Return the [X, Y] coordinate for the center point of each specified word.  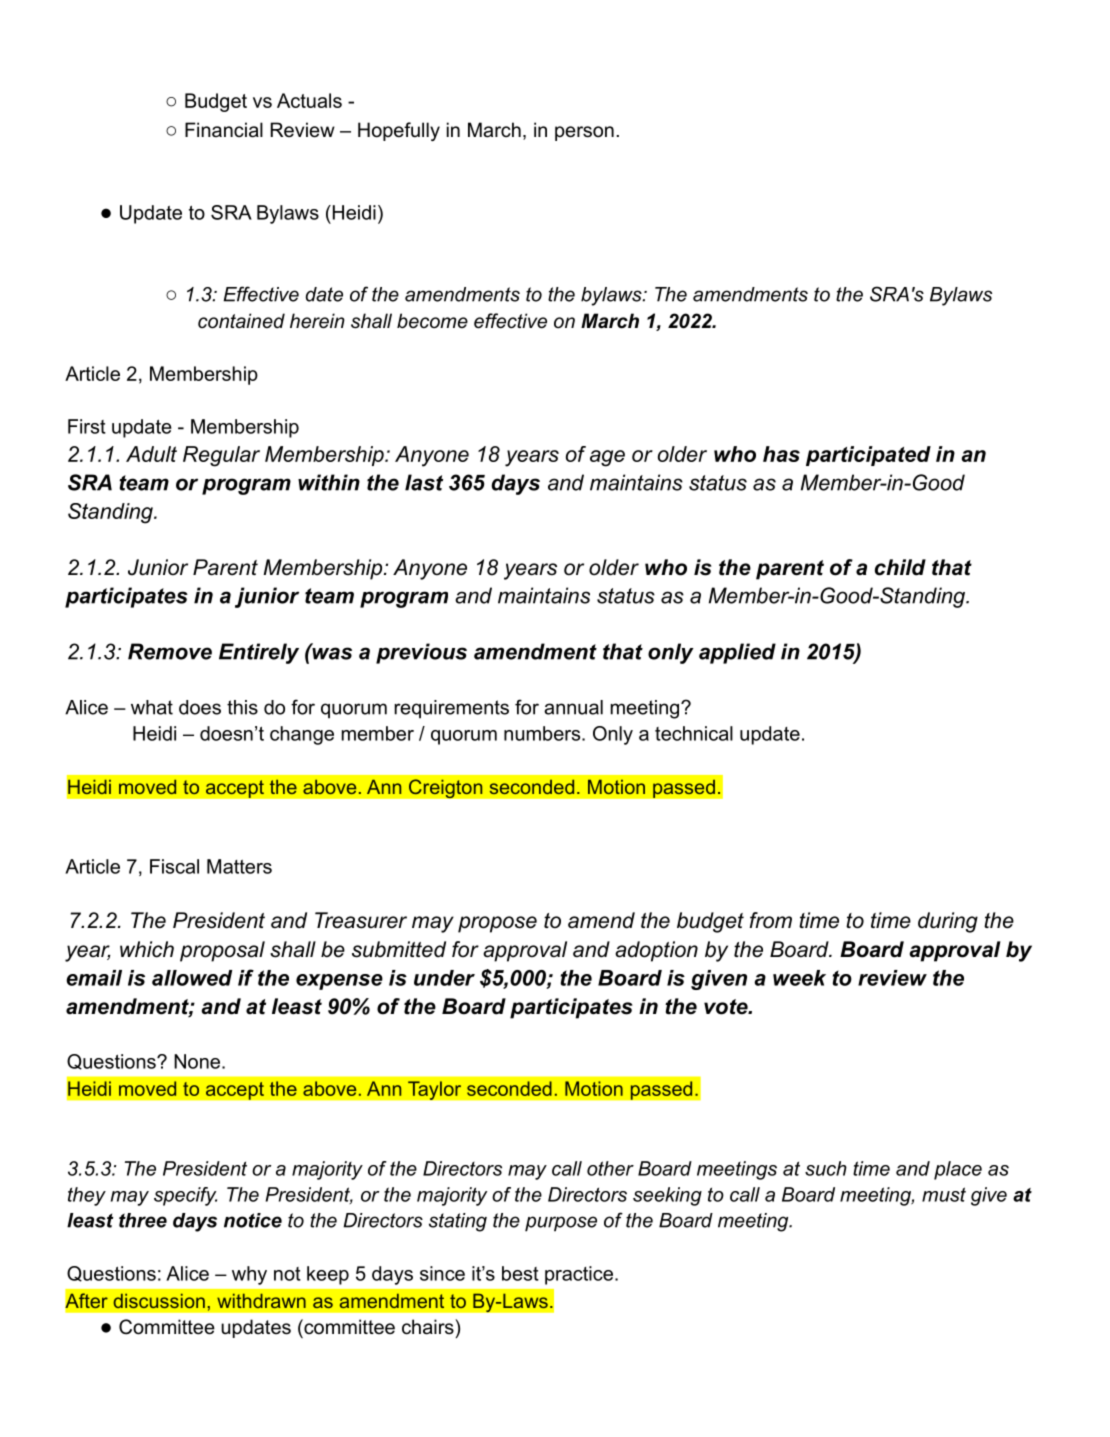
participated [868, 456]
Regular [221, 456]
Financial [224, 130]
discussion [159, 1301]
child [900, 567]
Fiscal [174, 866]
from [771, 920]
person [584, 133]
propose [497, 924]
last [424, 482]
